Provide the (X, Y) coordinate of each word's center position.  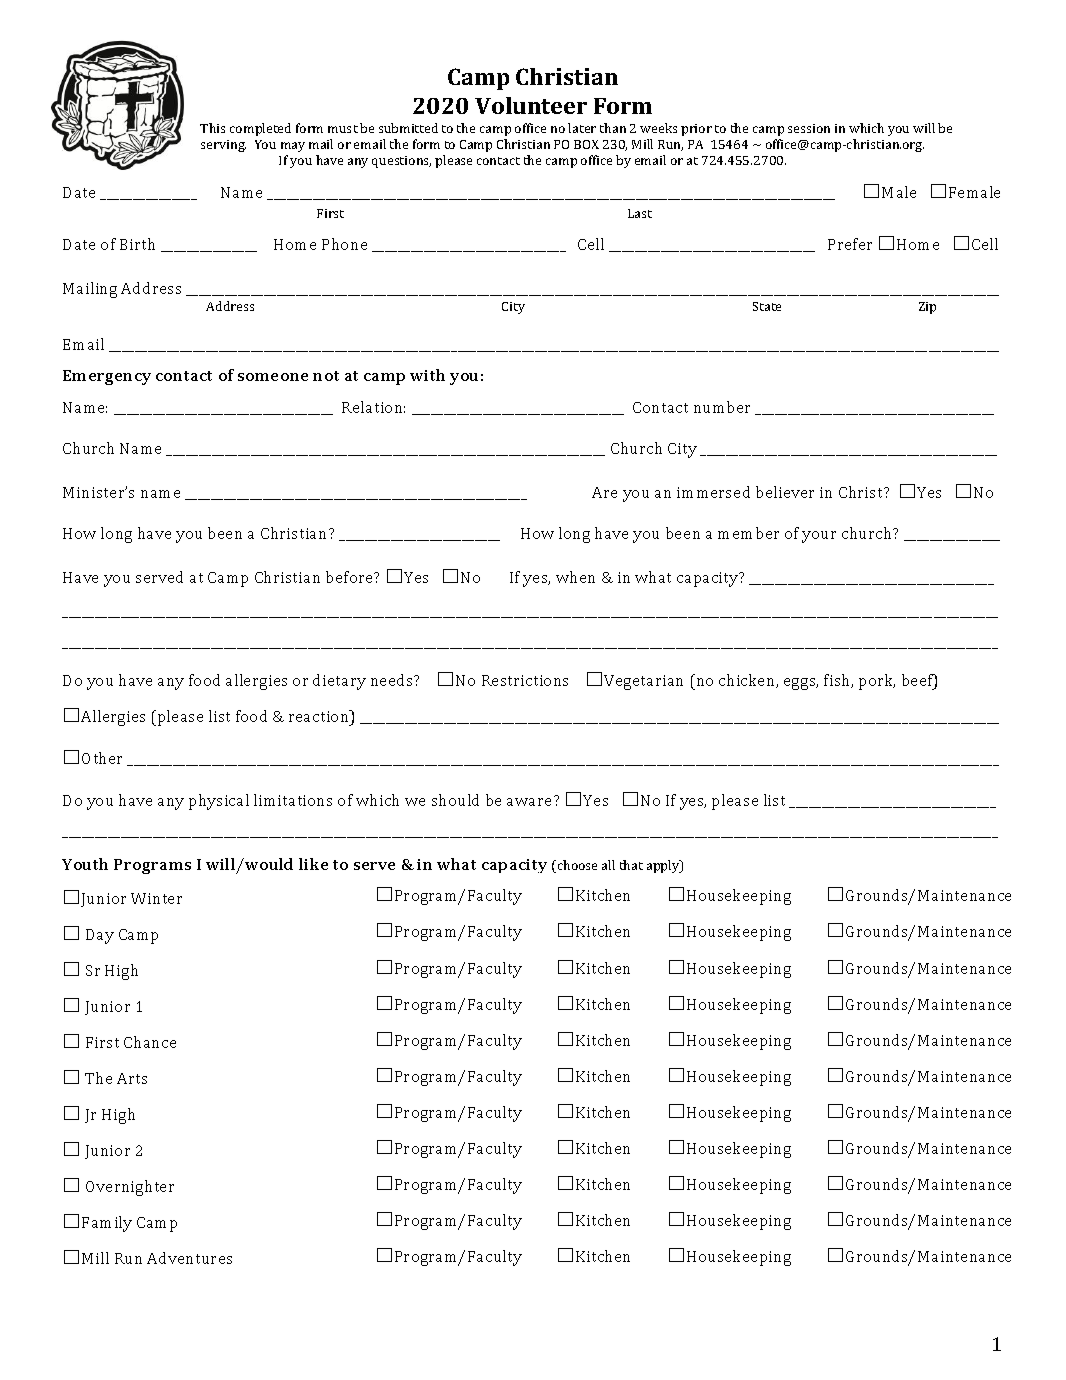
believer (785, 492)
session (809, 128)
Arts (132, 1078)
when (575, 577)
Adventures (189, 1258)
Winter (156, 898)
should (455, 800)
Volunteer (531, 105)
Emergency (107, 377)
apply (664, 866)
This (212, 128)
